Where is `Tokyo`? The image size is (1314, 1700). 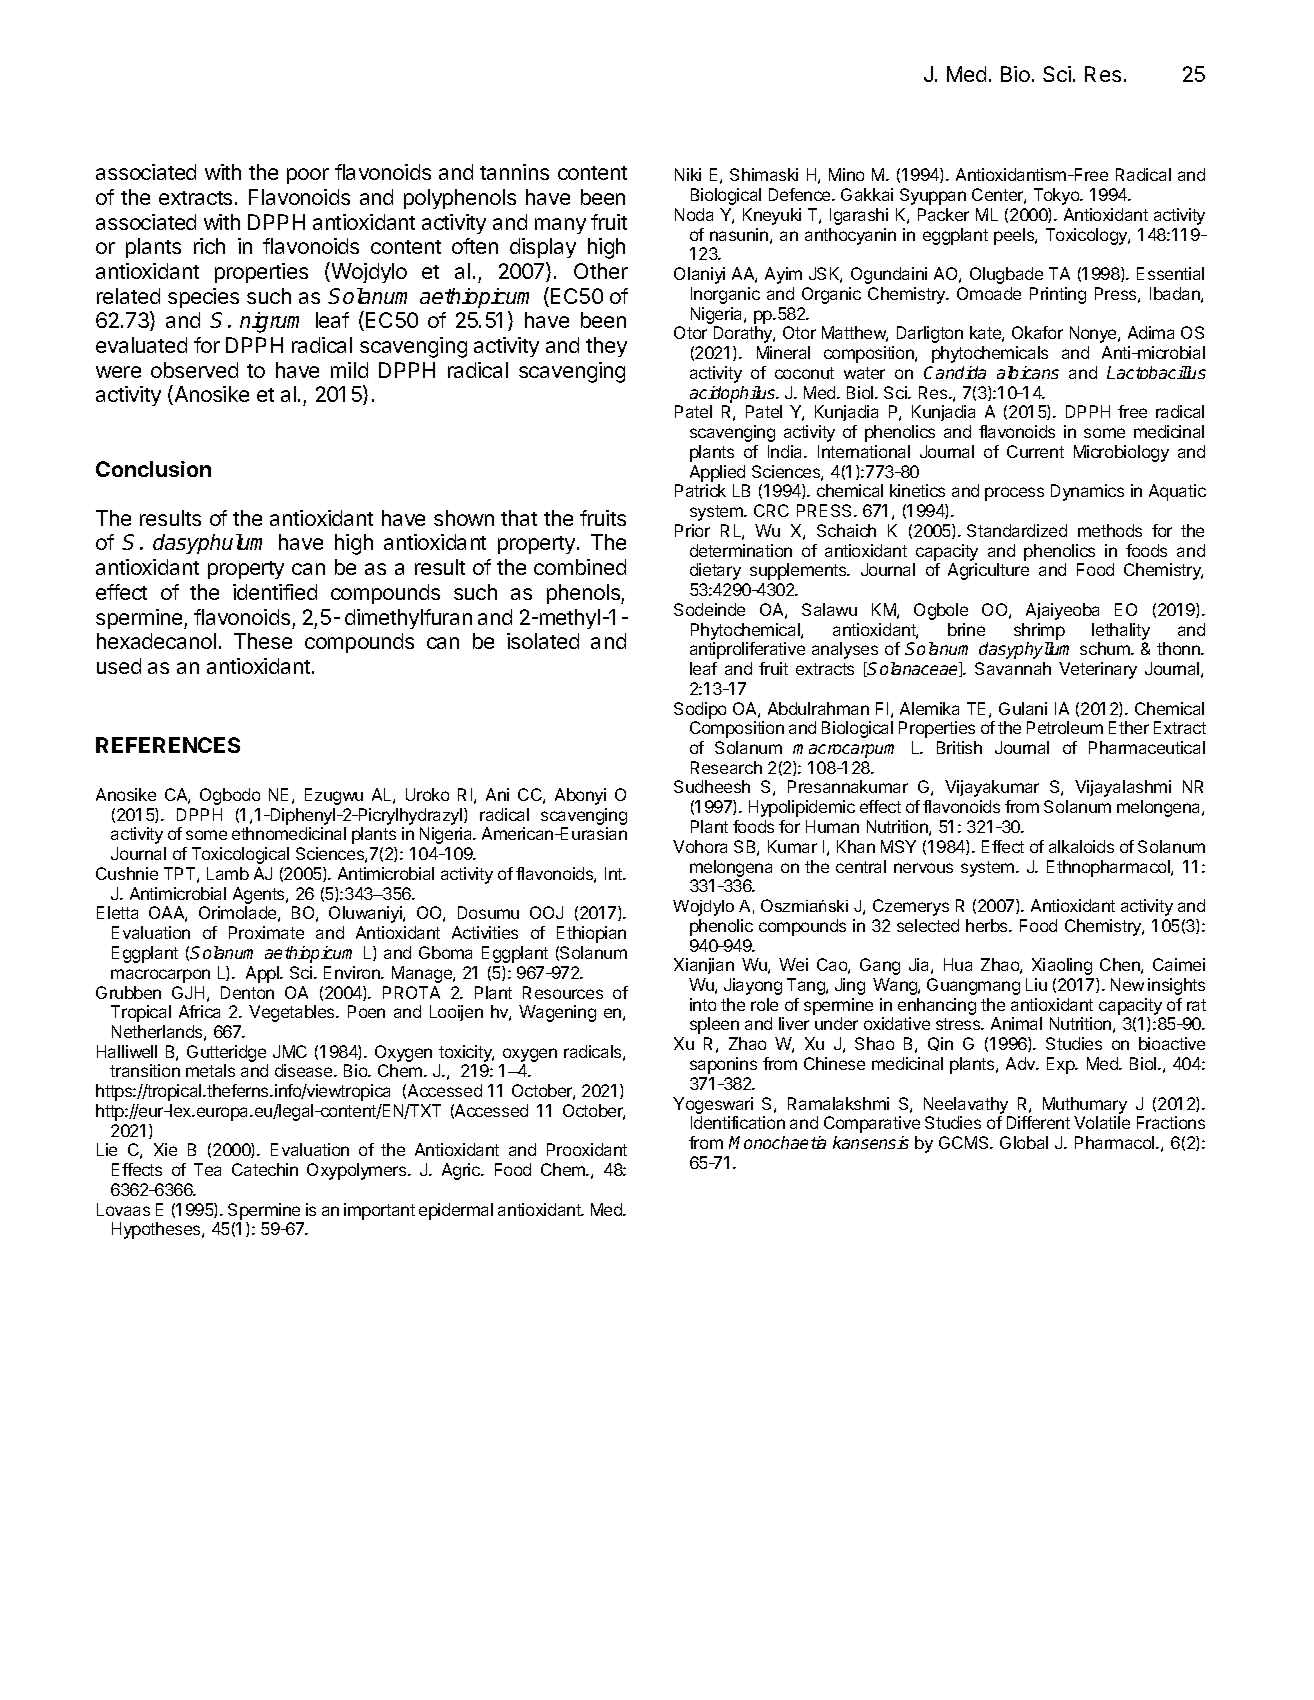
Tokyo is located at coordinates (1058, 196).
